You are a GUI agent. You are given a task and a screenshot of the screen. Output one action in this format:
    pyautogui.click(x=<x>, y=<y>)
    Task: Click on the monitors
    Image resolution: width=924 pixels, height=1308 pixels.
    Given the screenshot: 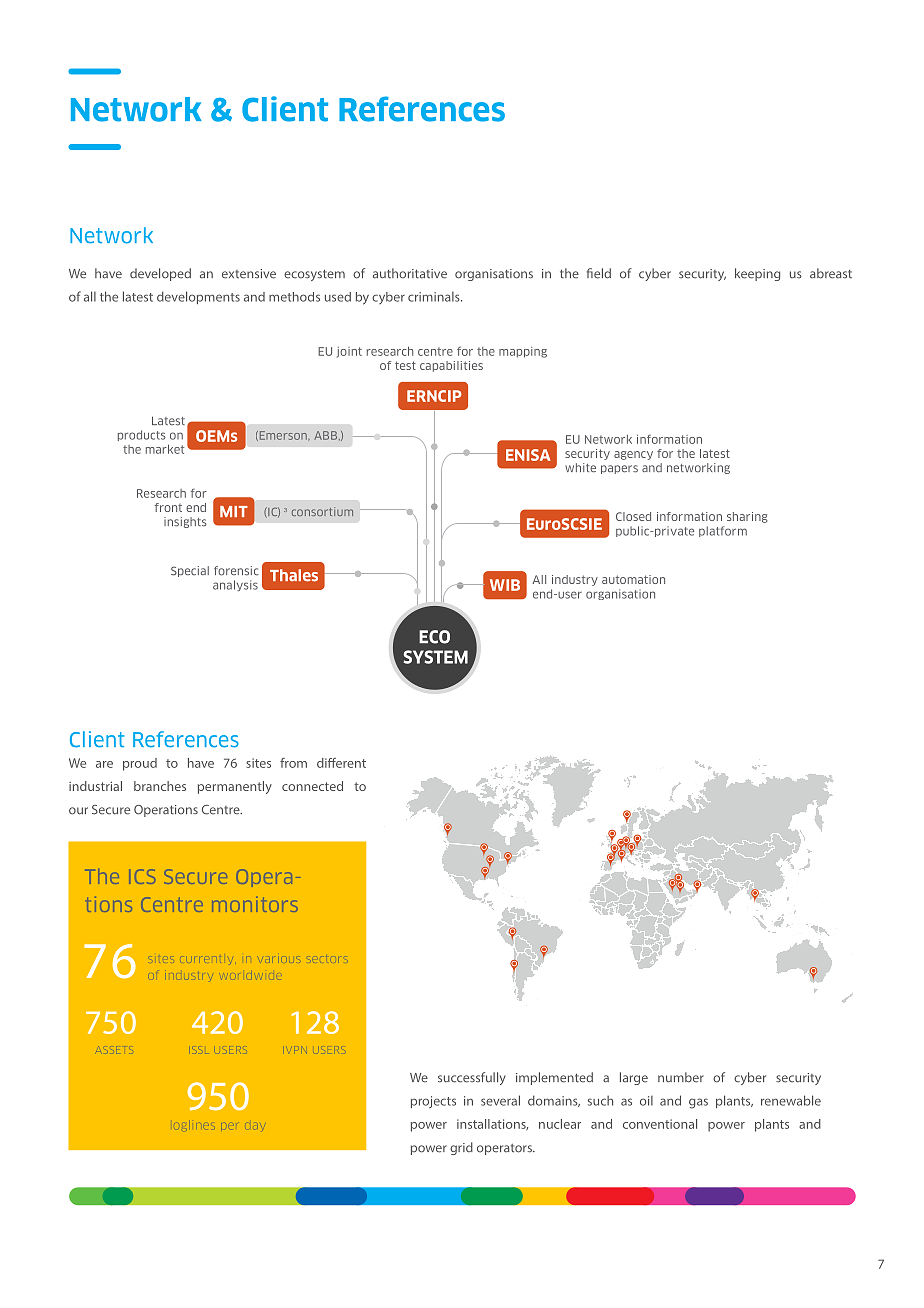 What is the action you would take?
    pyautogui.click(x=255, y=904)
